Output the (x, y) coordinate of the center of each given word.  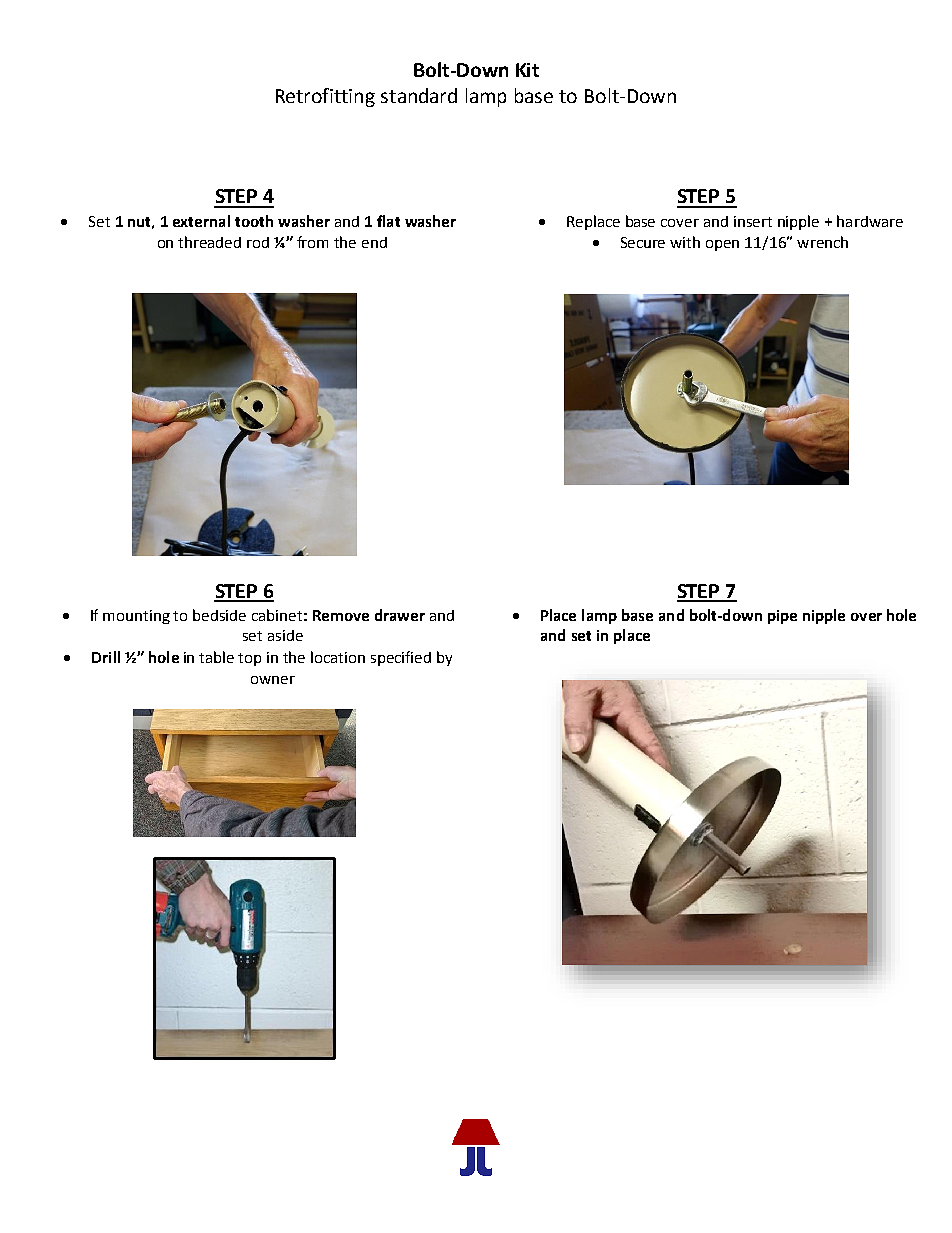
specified (401, 658)
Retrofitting (325, 97)
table (216, 657)
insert (753, 221)
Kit (527, 70)
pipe (782, 617)
